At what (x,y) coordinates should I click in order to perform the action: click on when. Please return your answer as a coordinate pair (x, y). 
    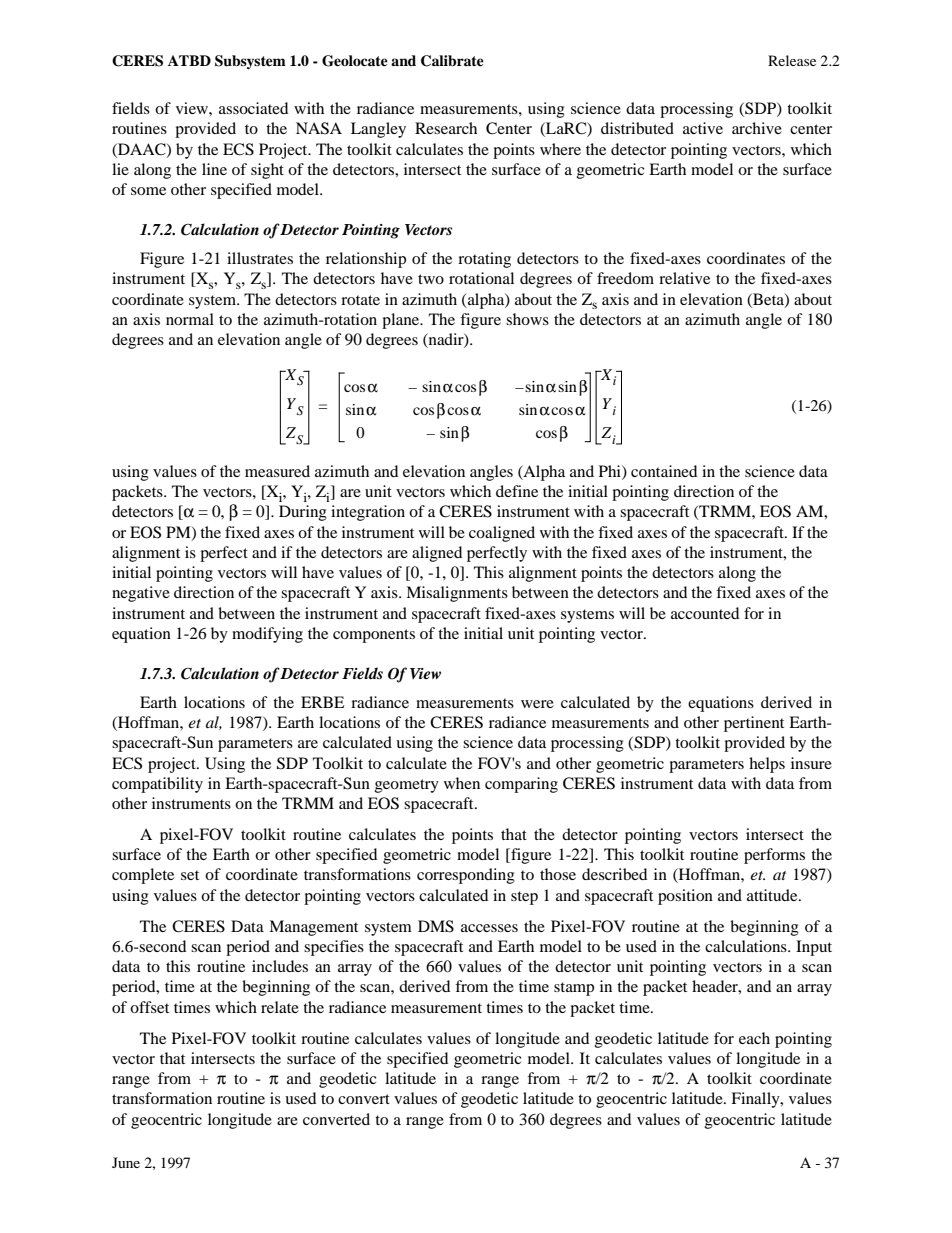
    Looking at the image, I should click on (462, 783).
